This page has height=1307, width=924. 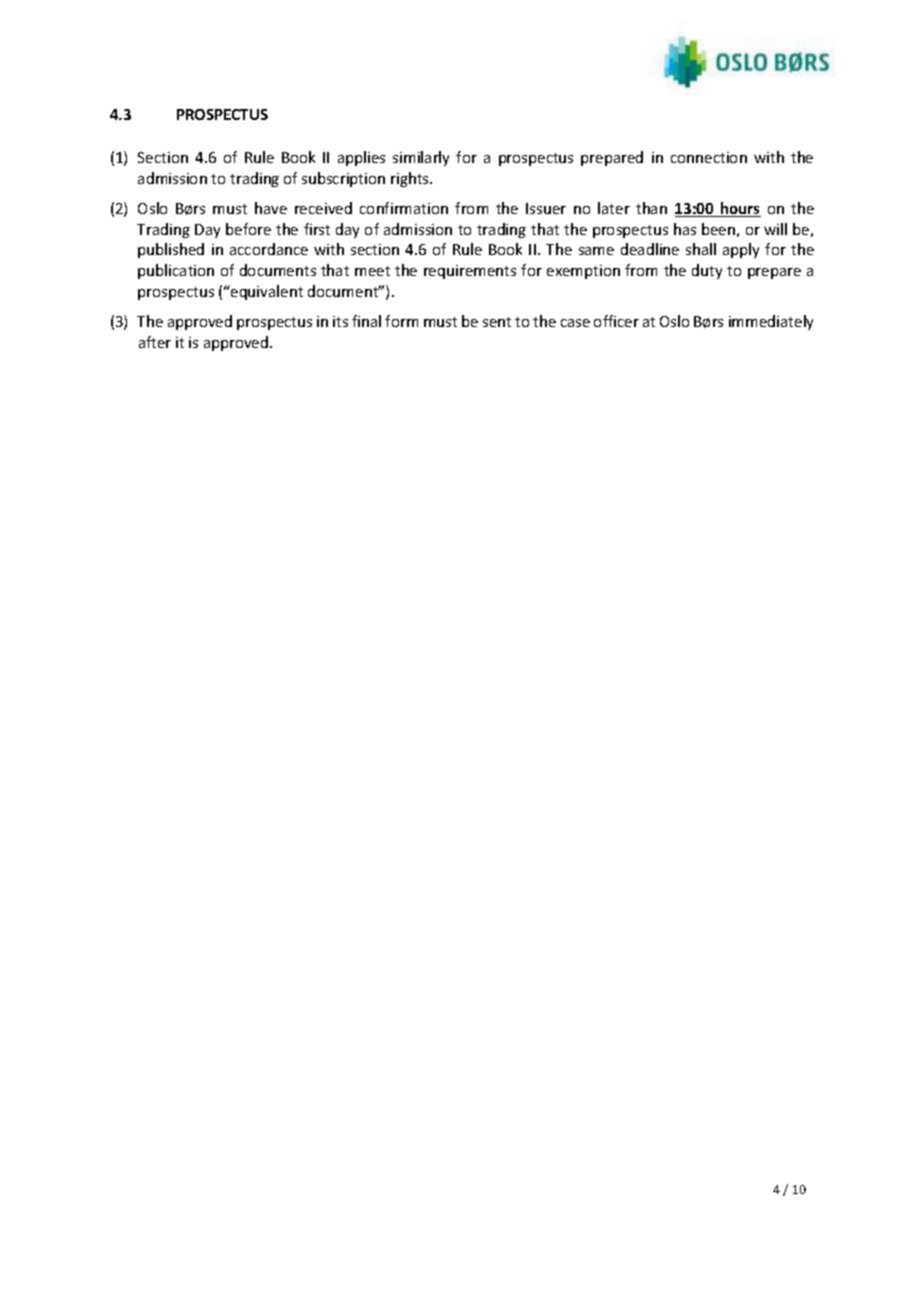 I want to click on shall, so click(x=701, y=249).
